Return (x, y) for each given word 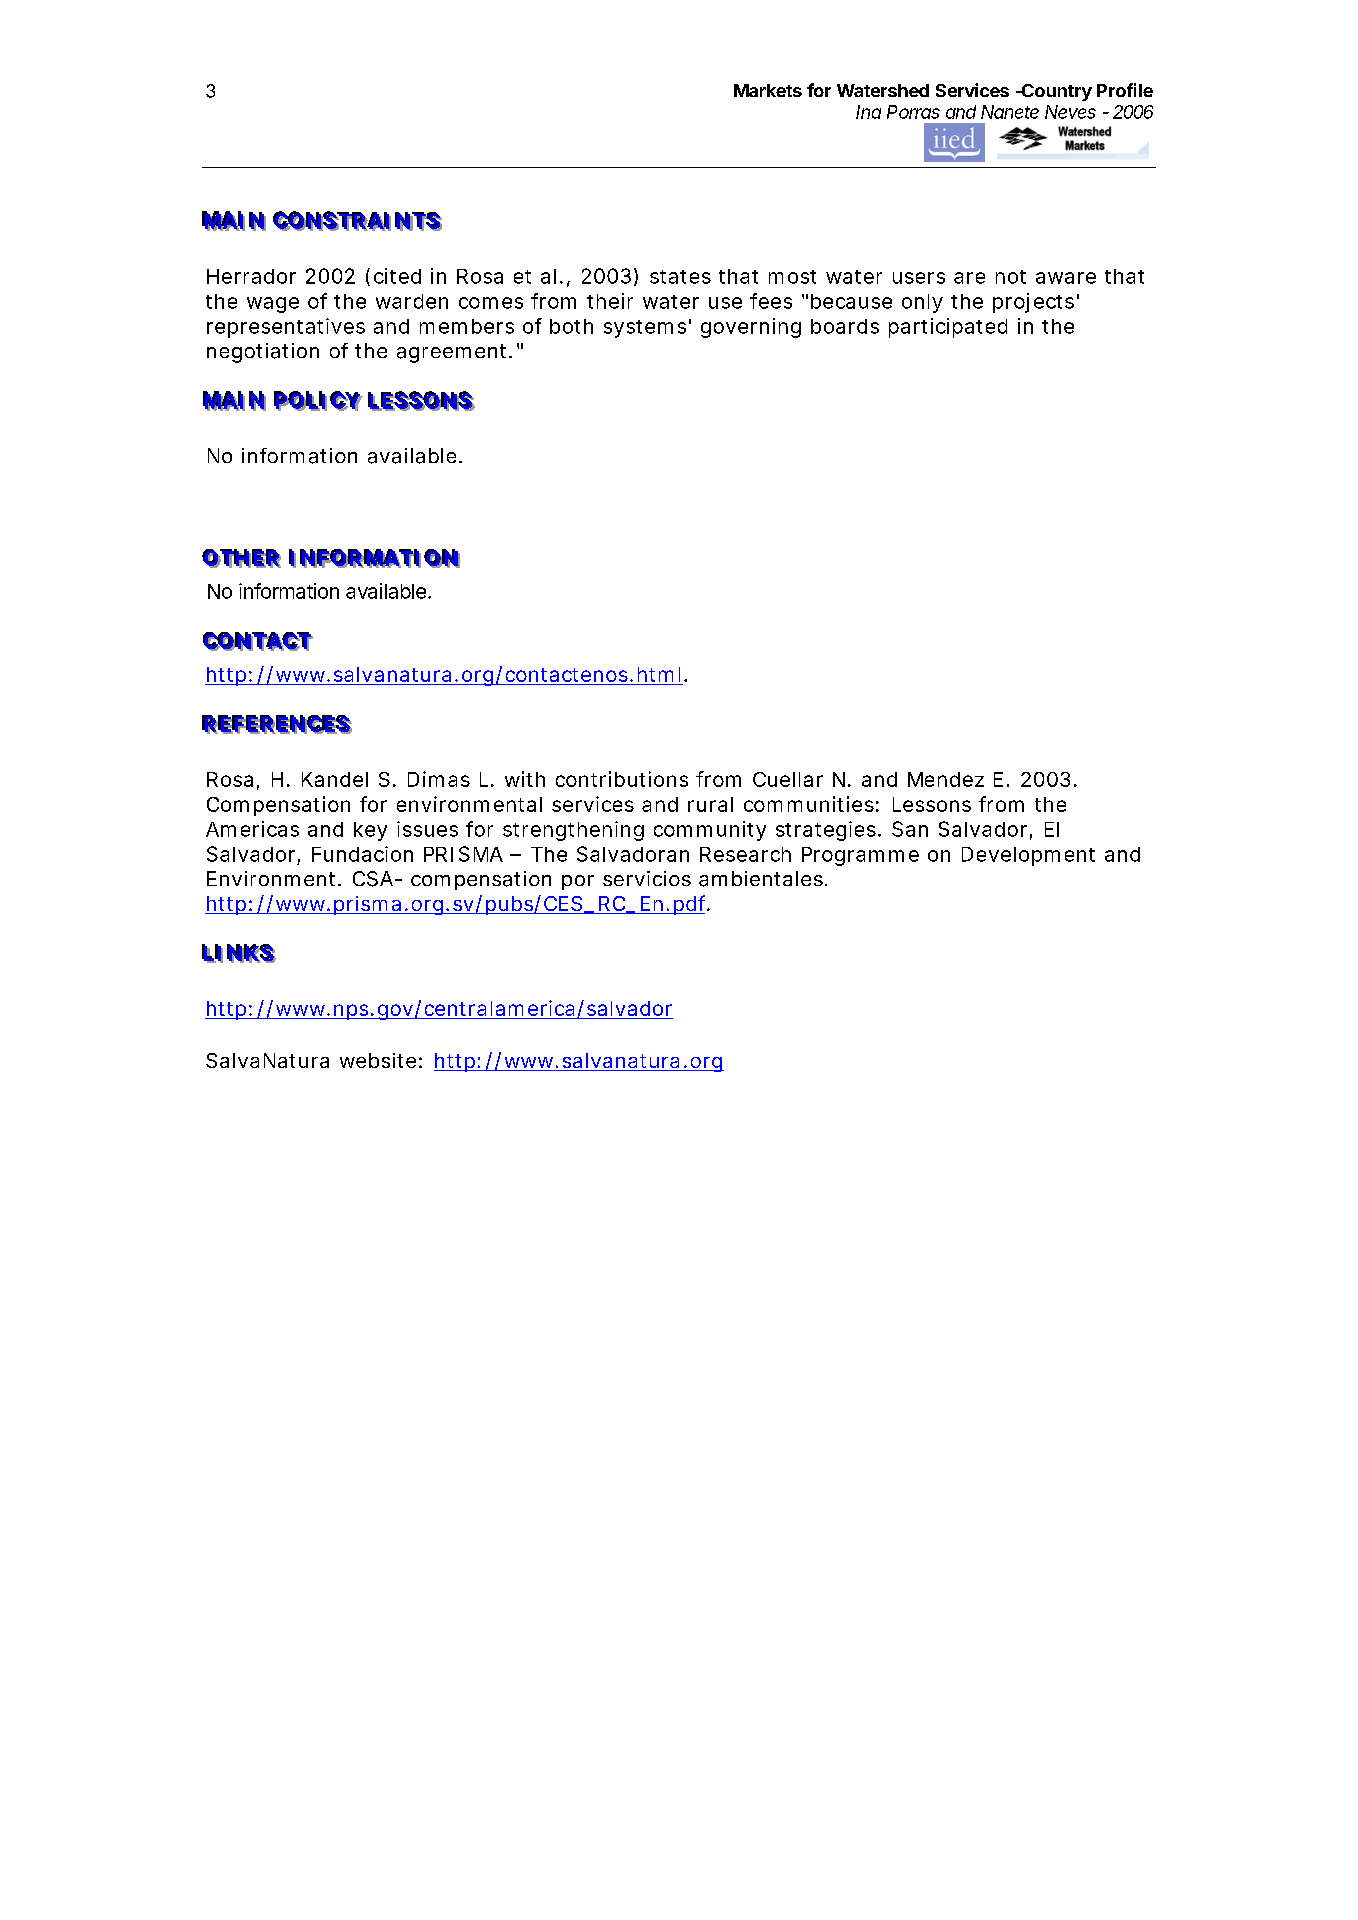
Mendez (946, 779)
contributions (622, 779)
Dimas (439, 779)
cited (397, 276)
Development (1028, 856)
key (370, 831)
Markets (768, 90)
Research (745, 854)
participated (948, 328)
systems (645, 329)
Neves (1070, 112)
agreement (451, 353)
